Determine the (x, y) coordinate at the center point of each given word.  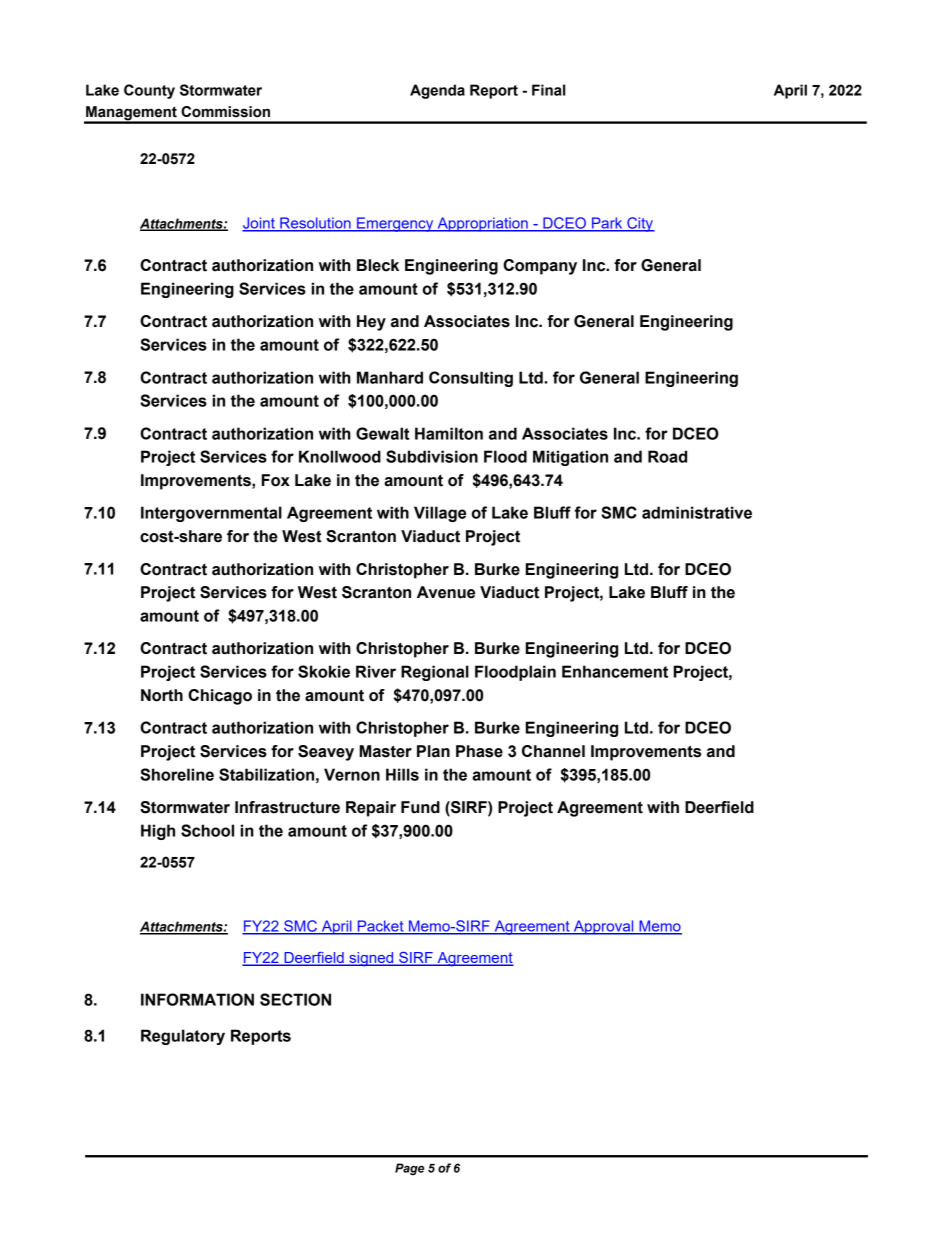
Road (667, 456)
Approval (603, 927)
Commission (225, 112)
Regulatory (183, 1037)
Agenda (437, 91)
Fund (420, 807)
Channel (553, 751)
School (207, 830)
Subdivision (432, 456)
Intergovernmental (211, 514)
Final (548, 90)
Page (409, 1169)
